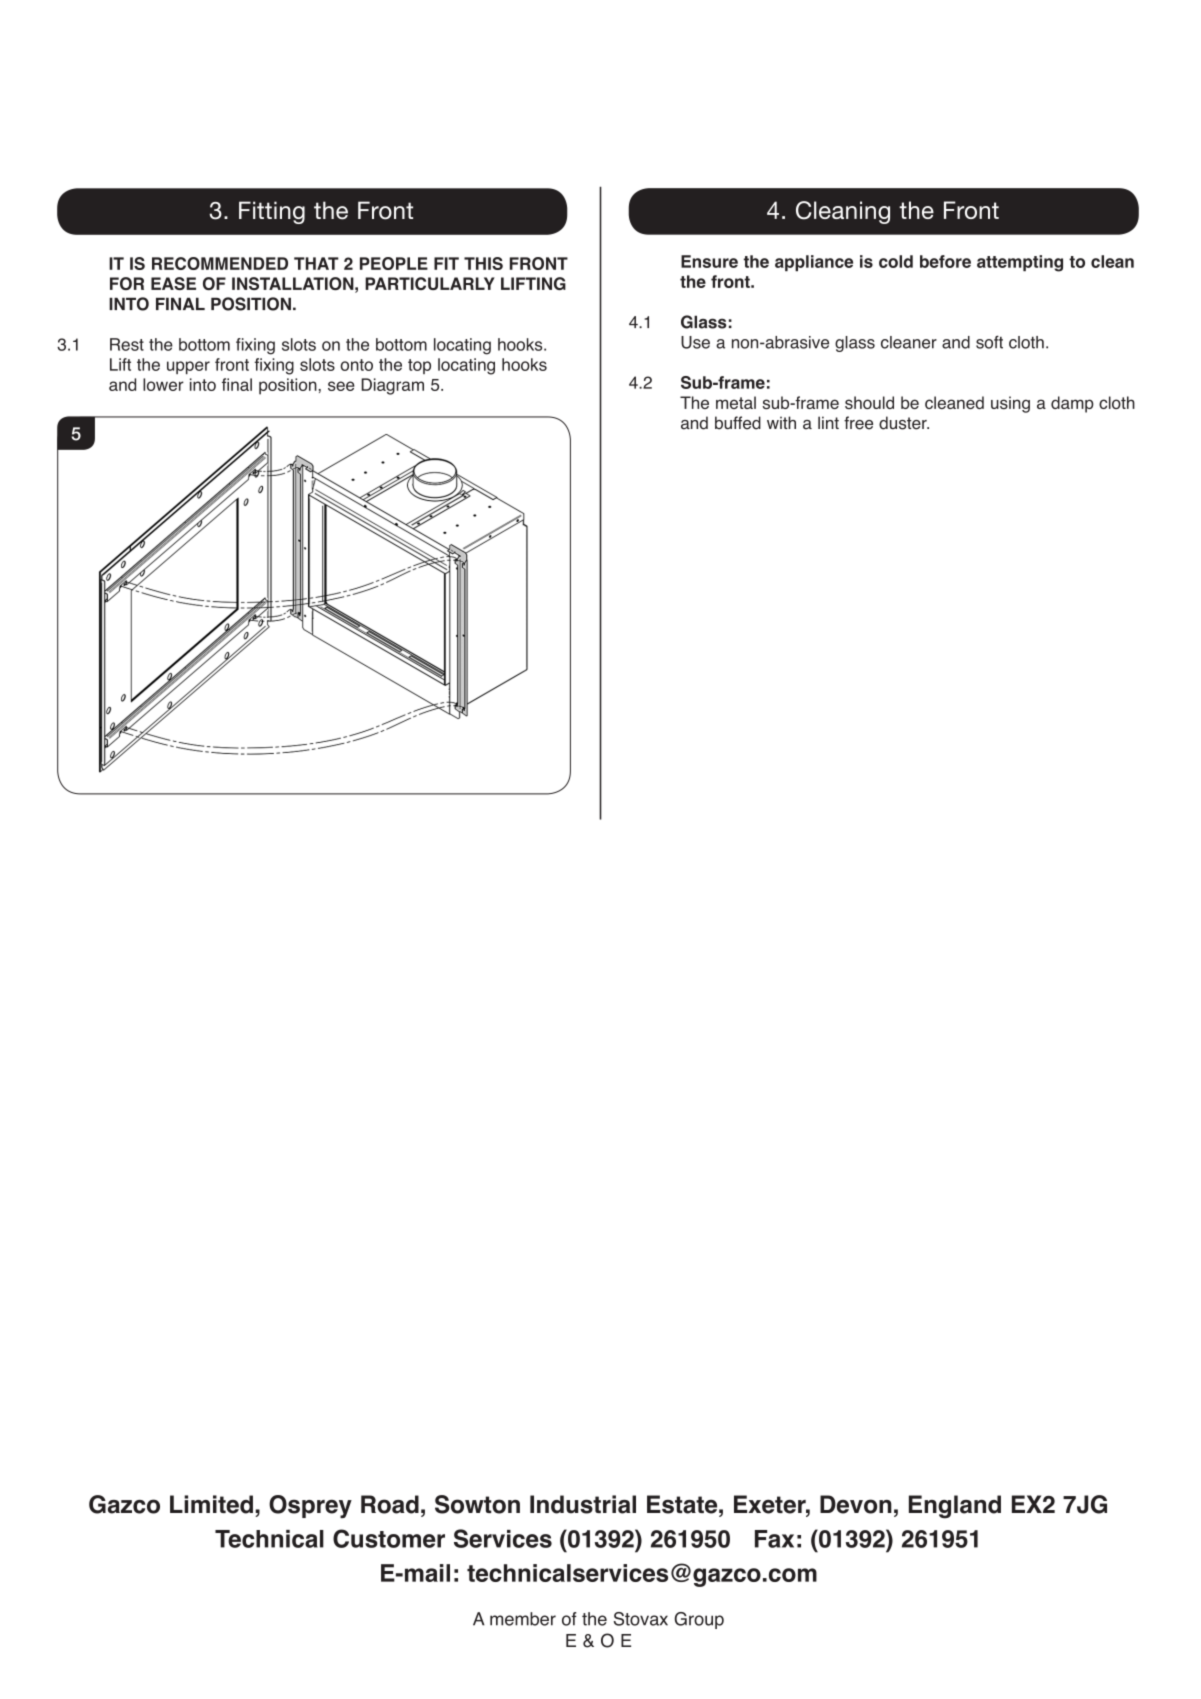  I want to click on buffed, so click(738, 423).
